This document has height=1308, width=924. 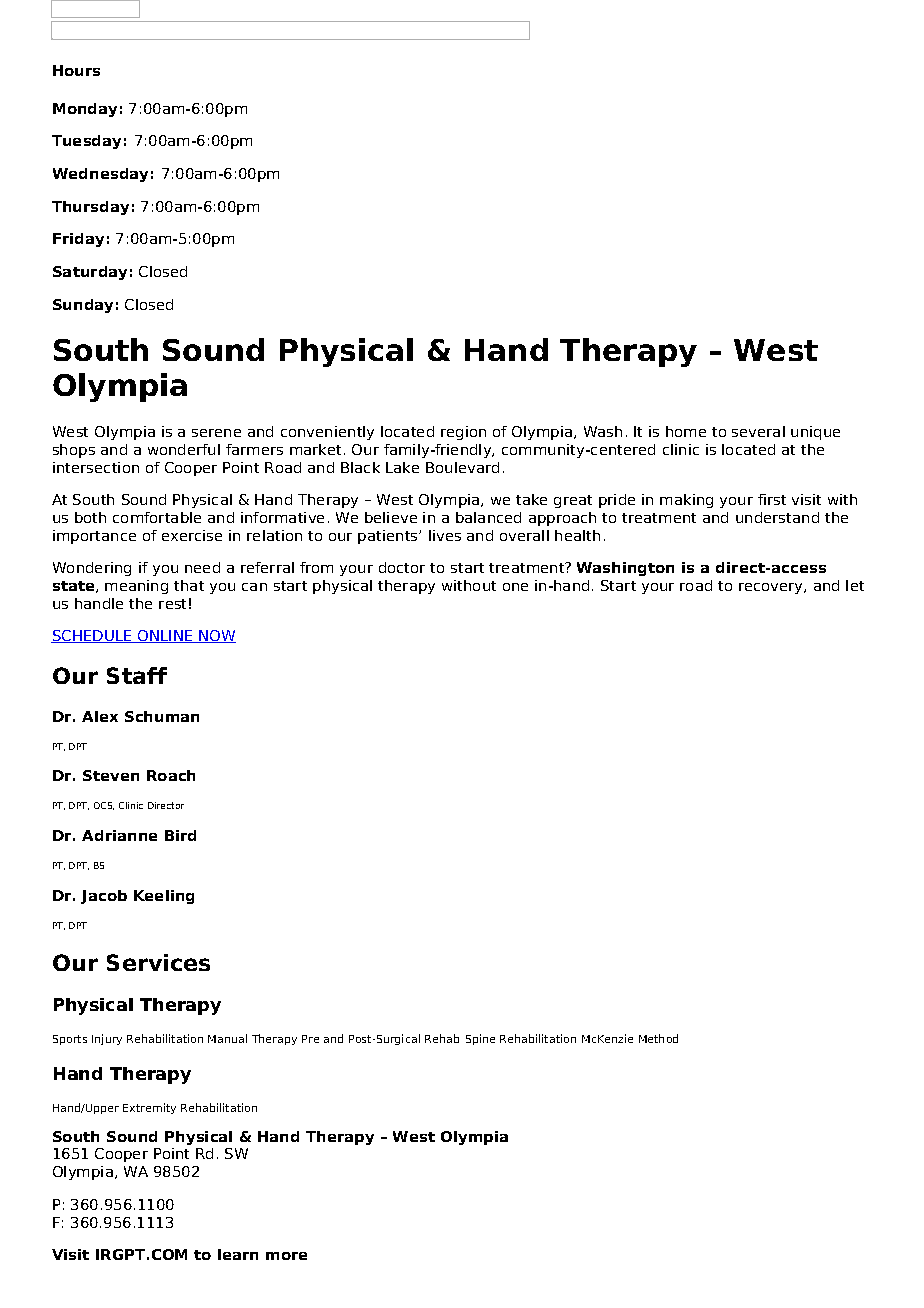 I want to click on Wednesday, so click(x=100, y=175).
